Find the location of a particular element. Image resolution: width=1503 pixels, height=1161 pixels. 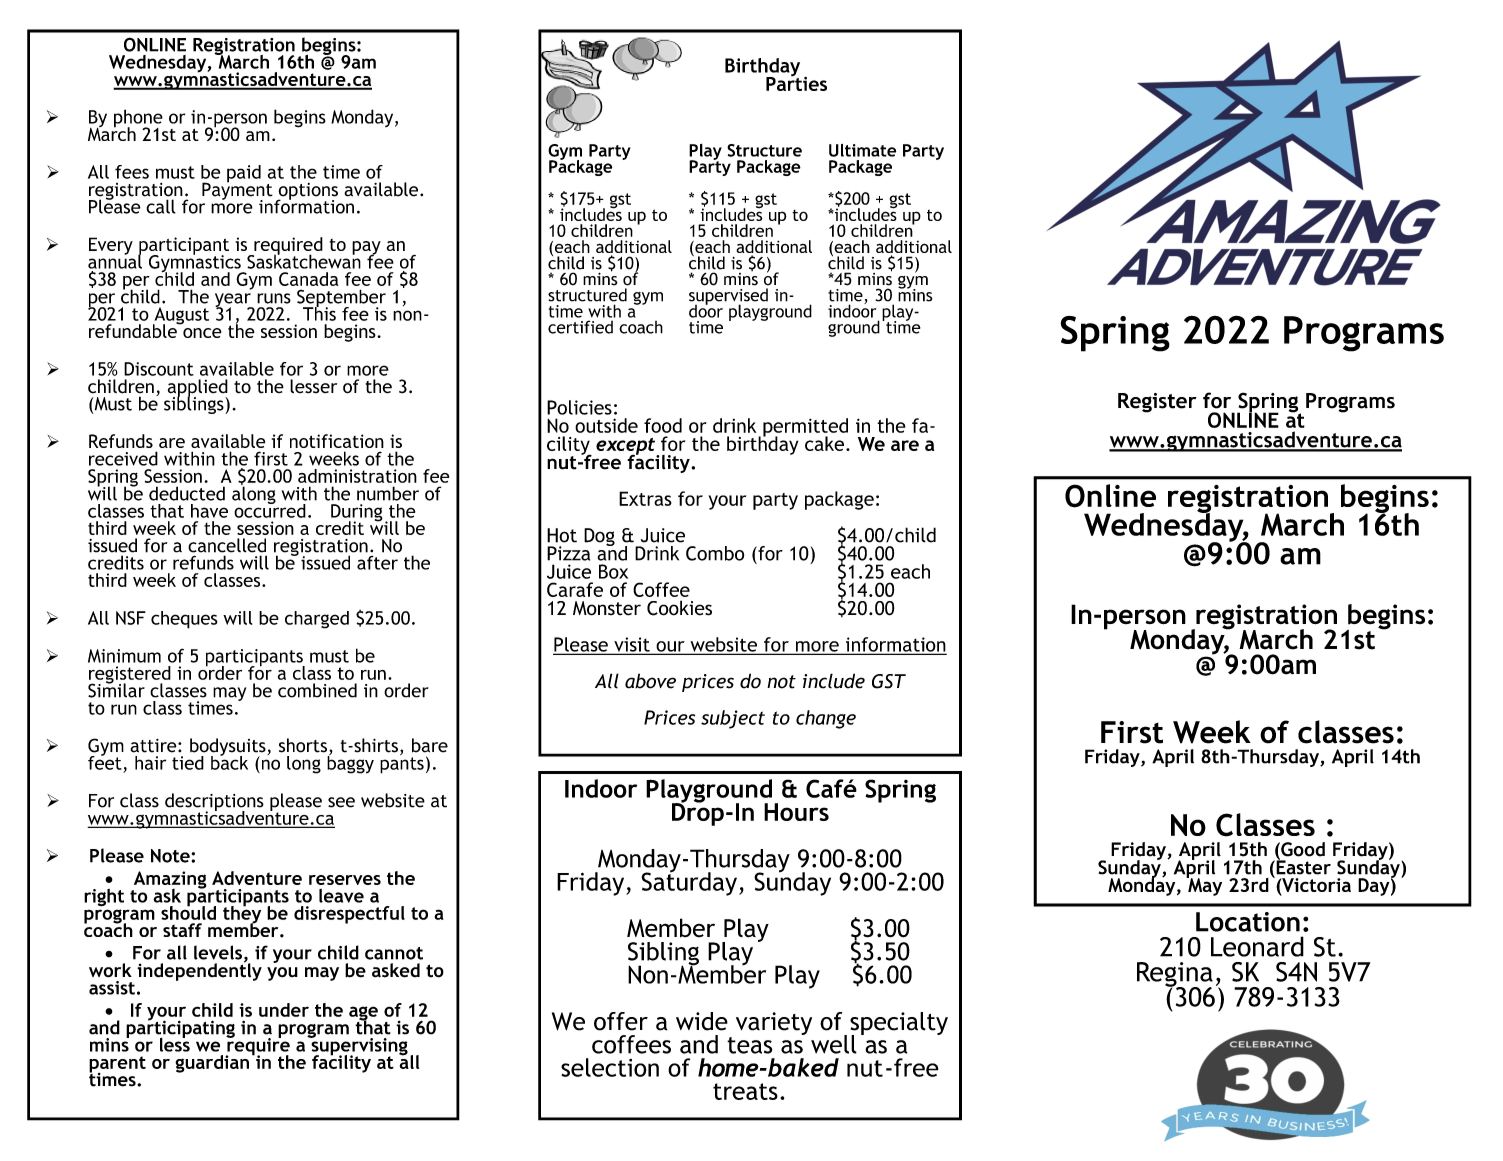

cancelled is located at coordinates (227, 545).
